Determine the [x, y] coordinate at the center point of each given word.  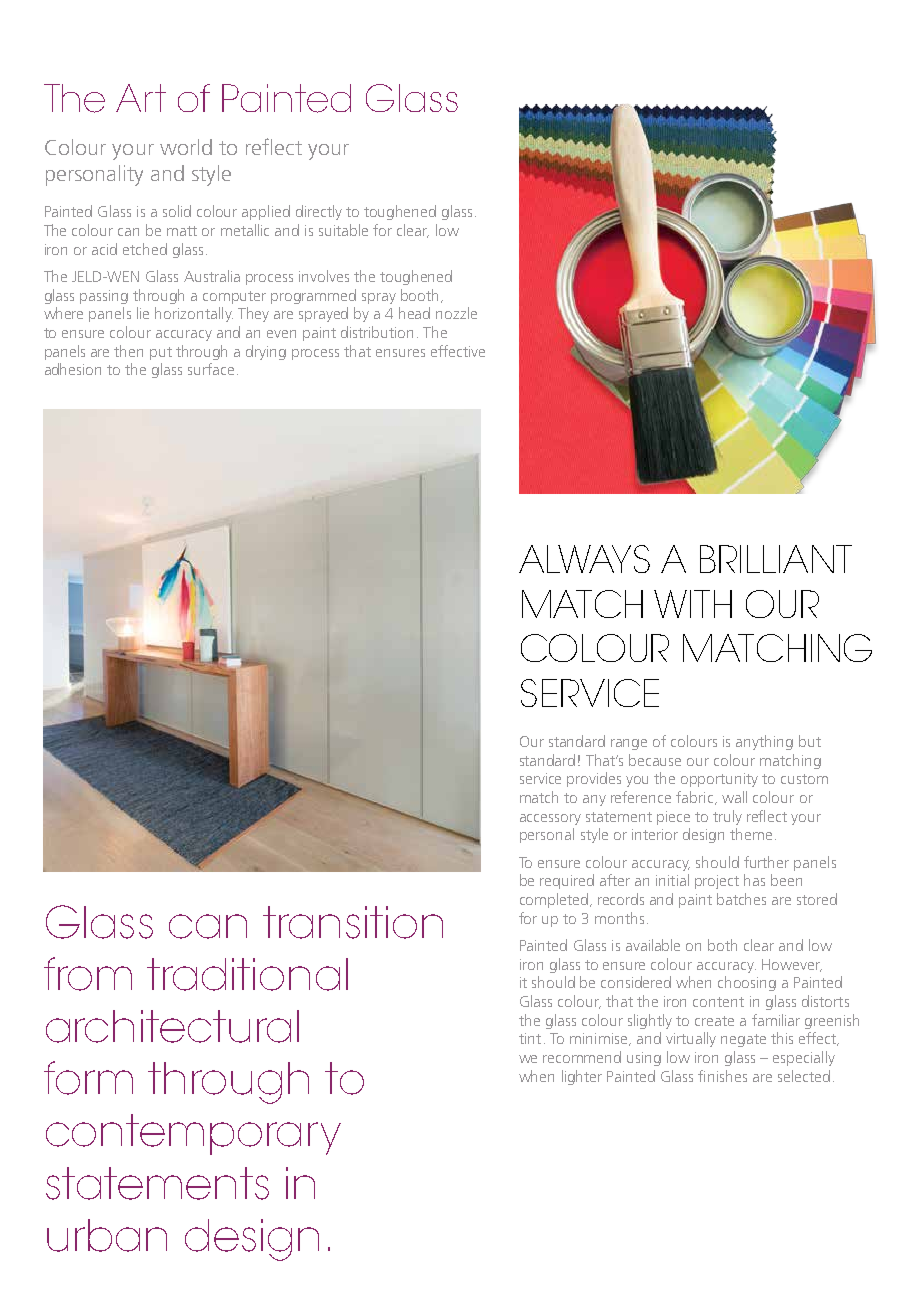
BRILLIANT [776, 559]
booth [419, 295]
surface [211, 369]
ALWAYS [584, 559]
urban [107, 1235]
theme [751, 834]
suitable [343, 230]
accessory [550, 819]
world [186, 147]
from [88, 974]
